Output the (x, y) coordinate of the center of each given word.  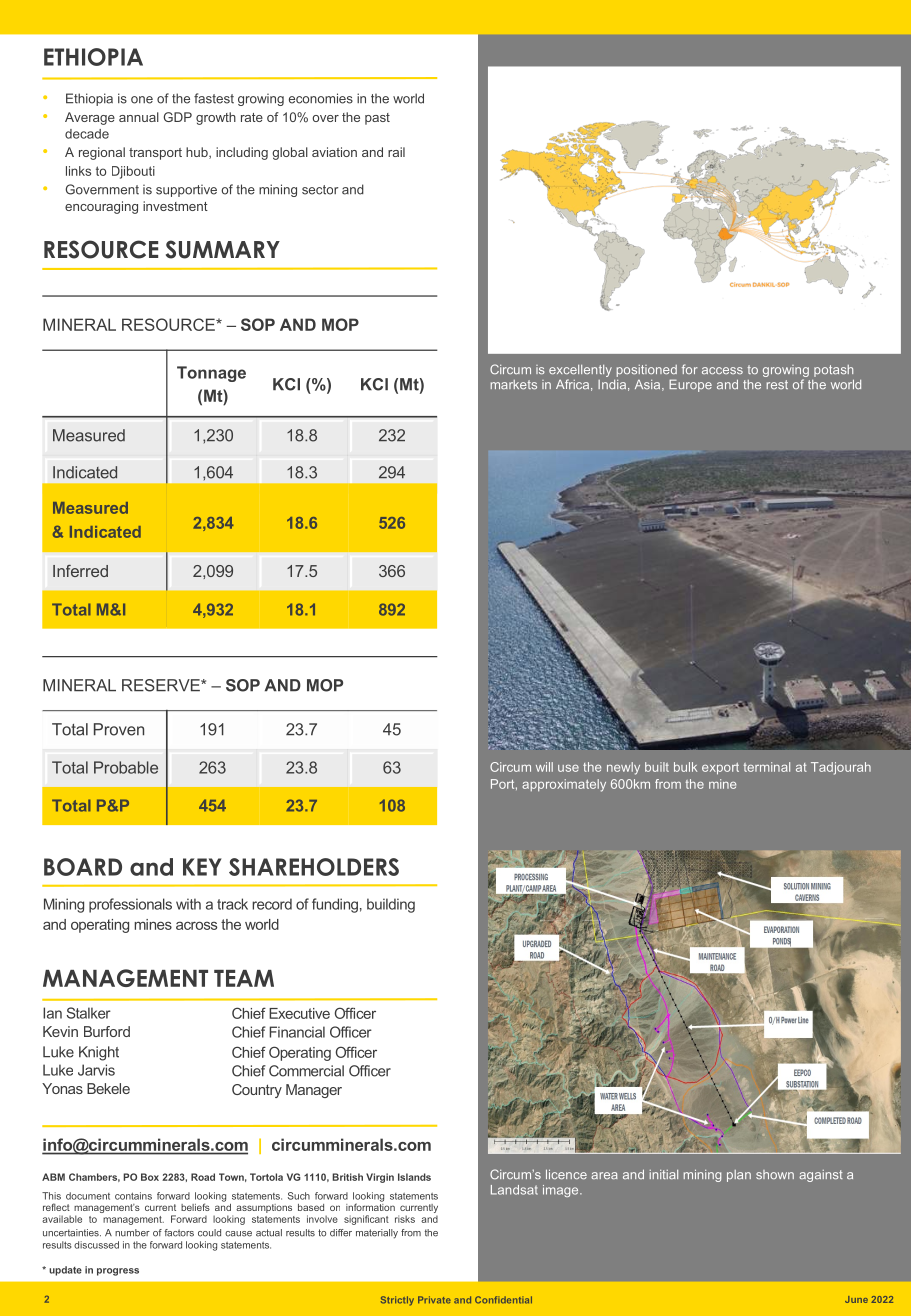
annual (139, 117)
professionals (130, 905)
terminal (767, 767)
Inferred (80, 571)
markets (514, 385)
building (391, 905)
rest (777, 384)
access (722, 370)
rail (396, 152)
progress (118, 1272)
